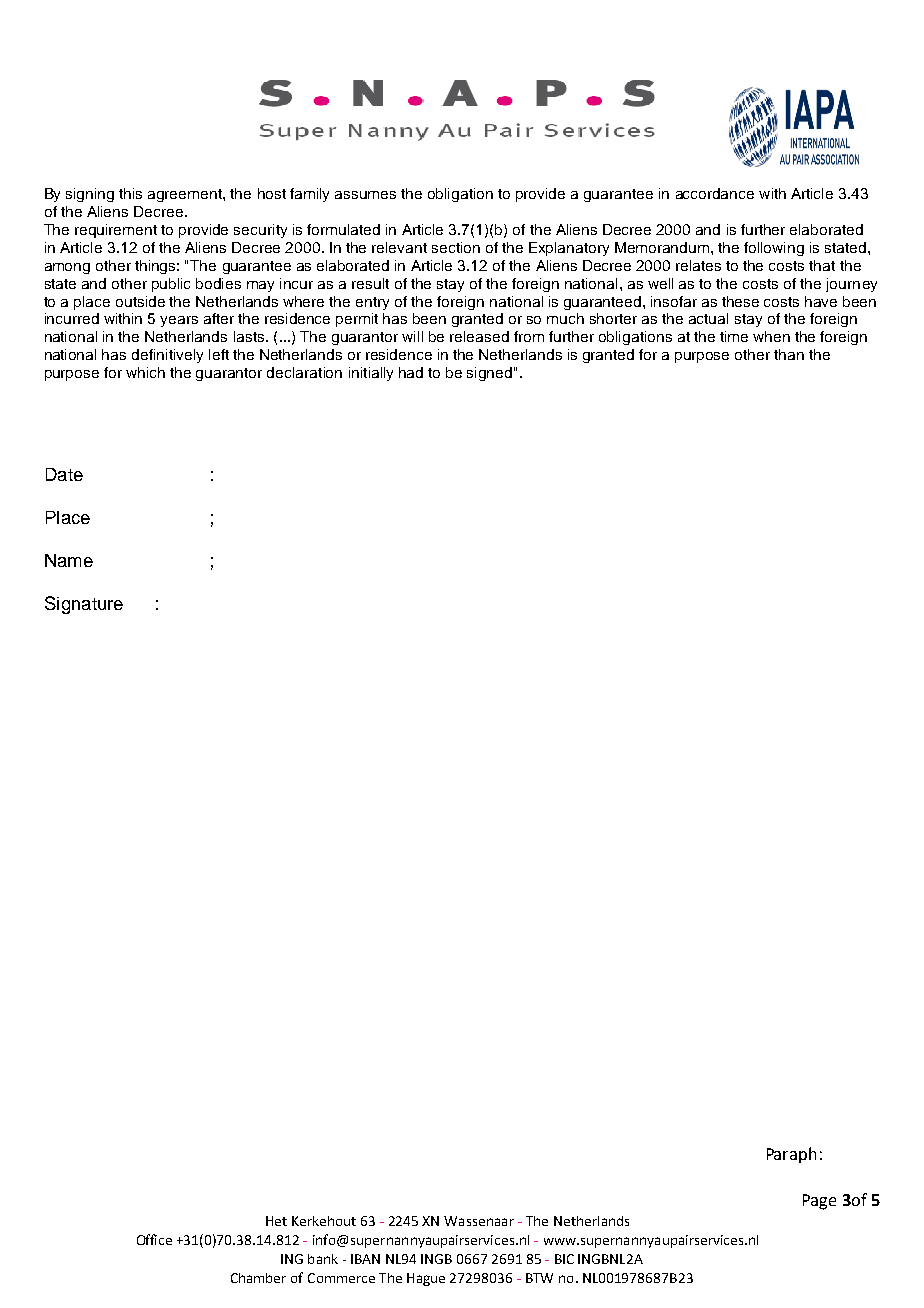  Describe the element at coordinates (84, 605) in the page. I see `Signature` at that location.
